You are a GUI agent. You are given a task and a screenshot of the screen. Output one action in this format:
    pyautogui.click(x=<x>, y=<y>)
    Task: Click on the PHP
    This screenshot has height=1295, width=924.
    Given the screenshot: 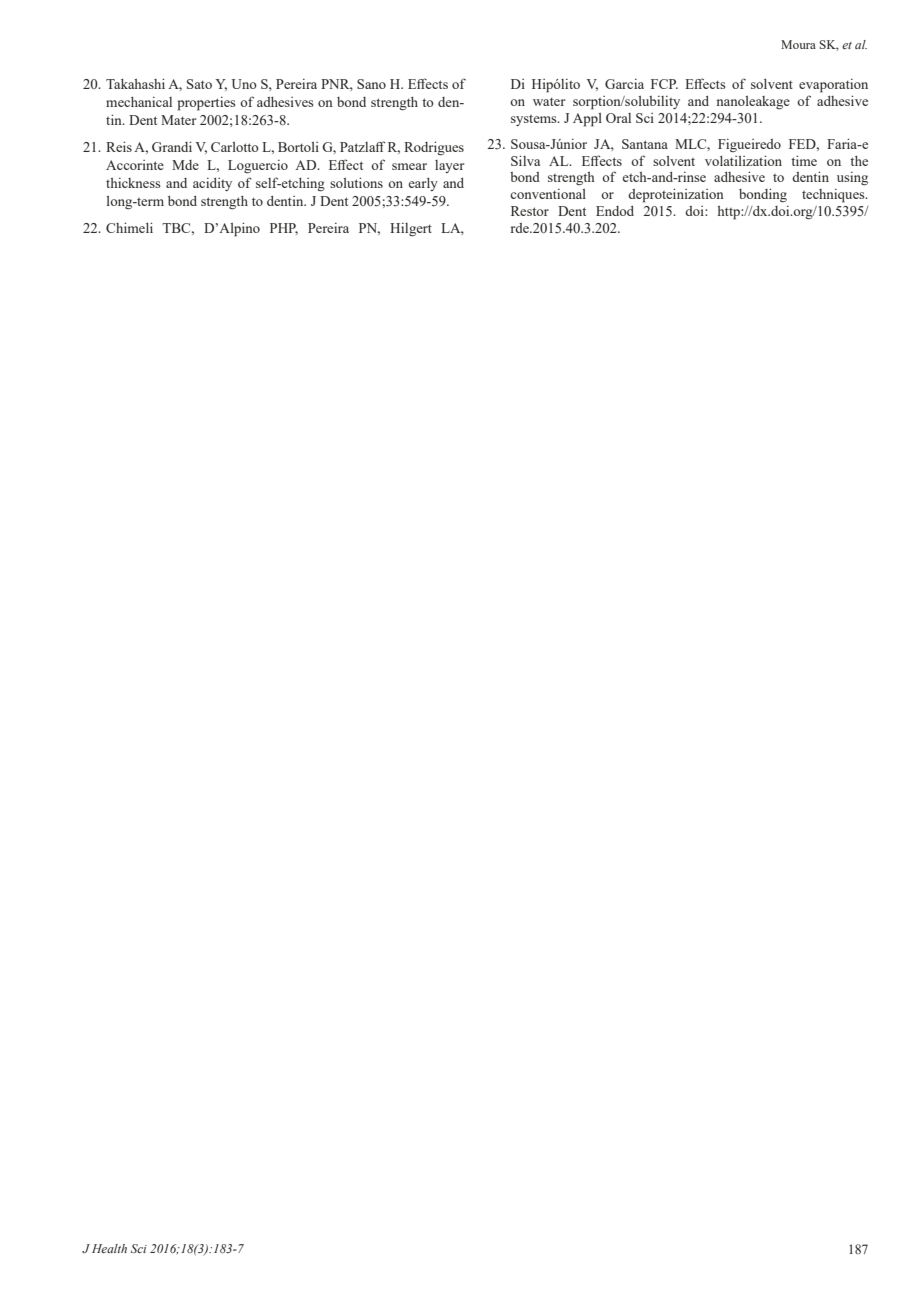 What is the action you would take?
    pyautogui.click(x=284, y=229)
